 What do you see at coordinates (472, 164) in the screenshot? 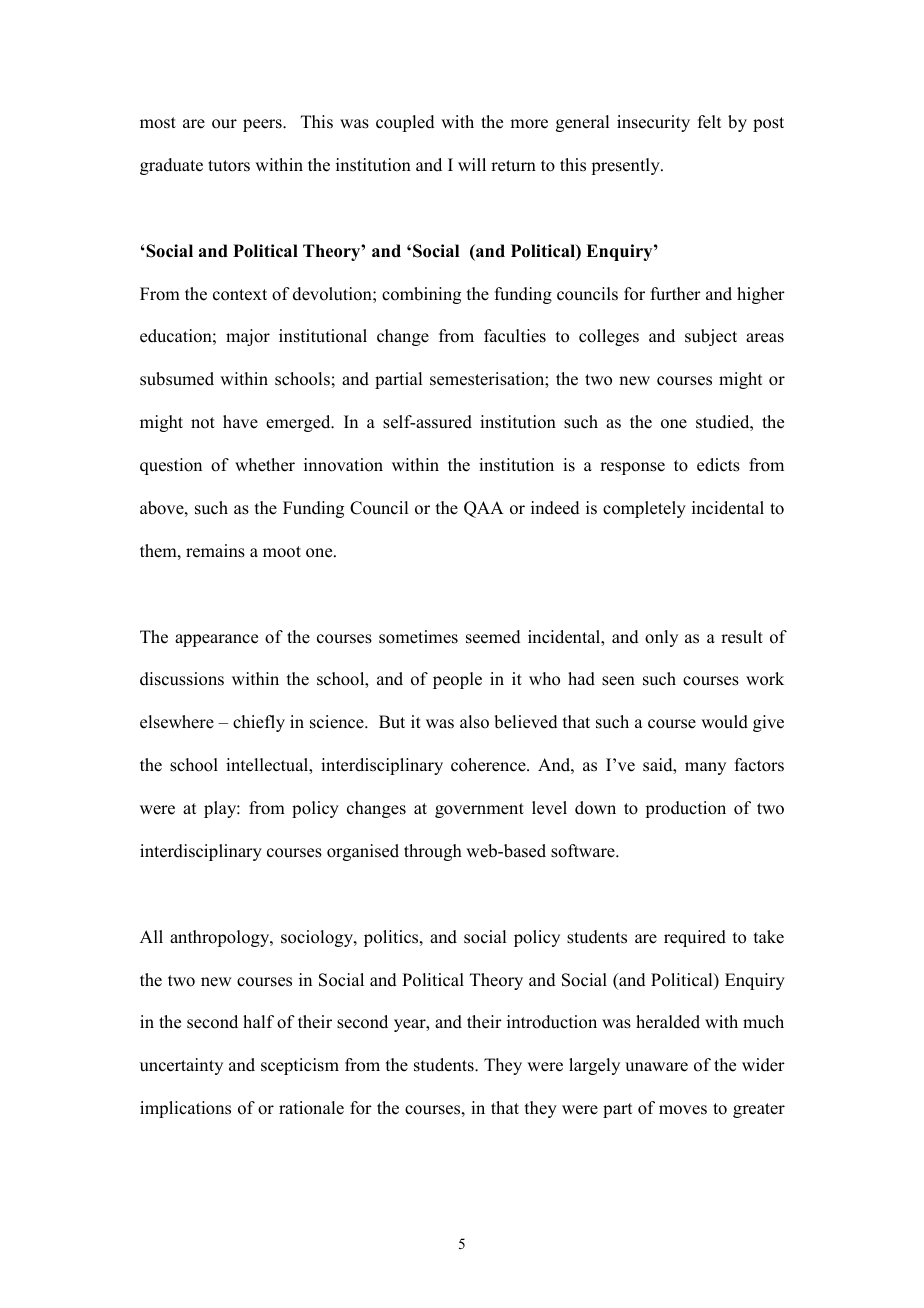
I see `will` at bounding box center [472, 164].
